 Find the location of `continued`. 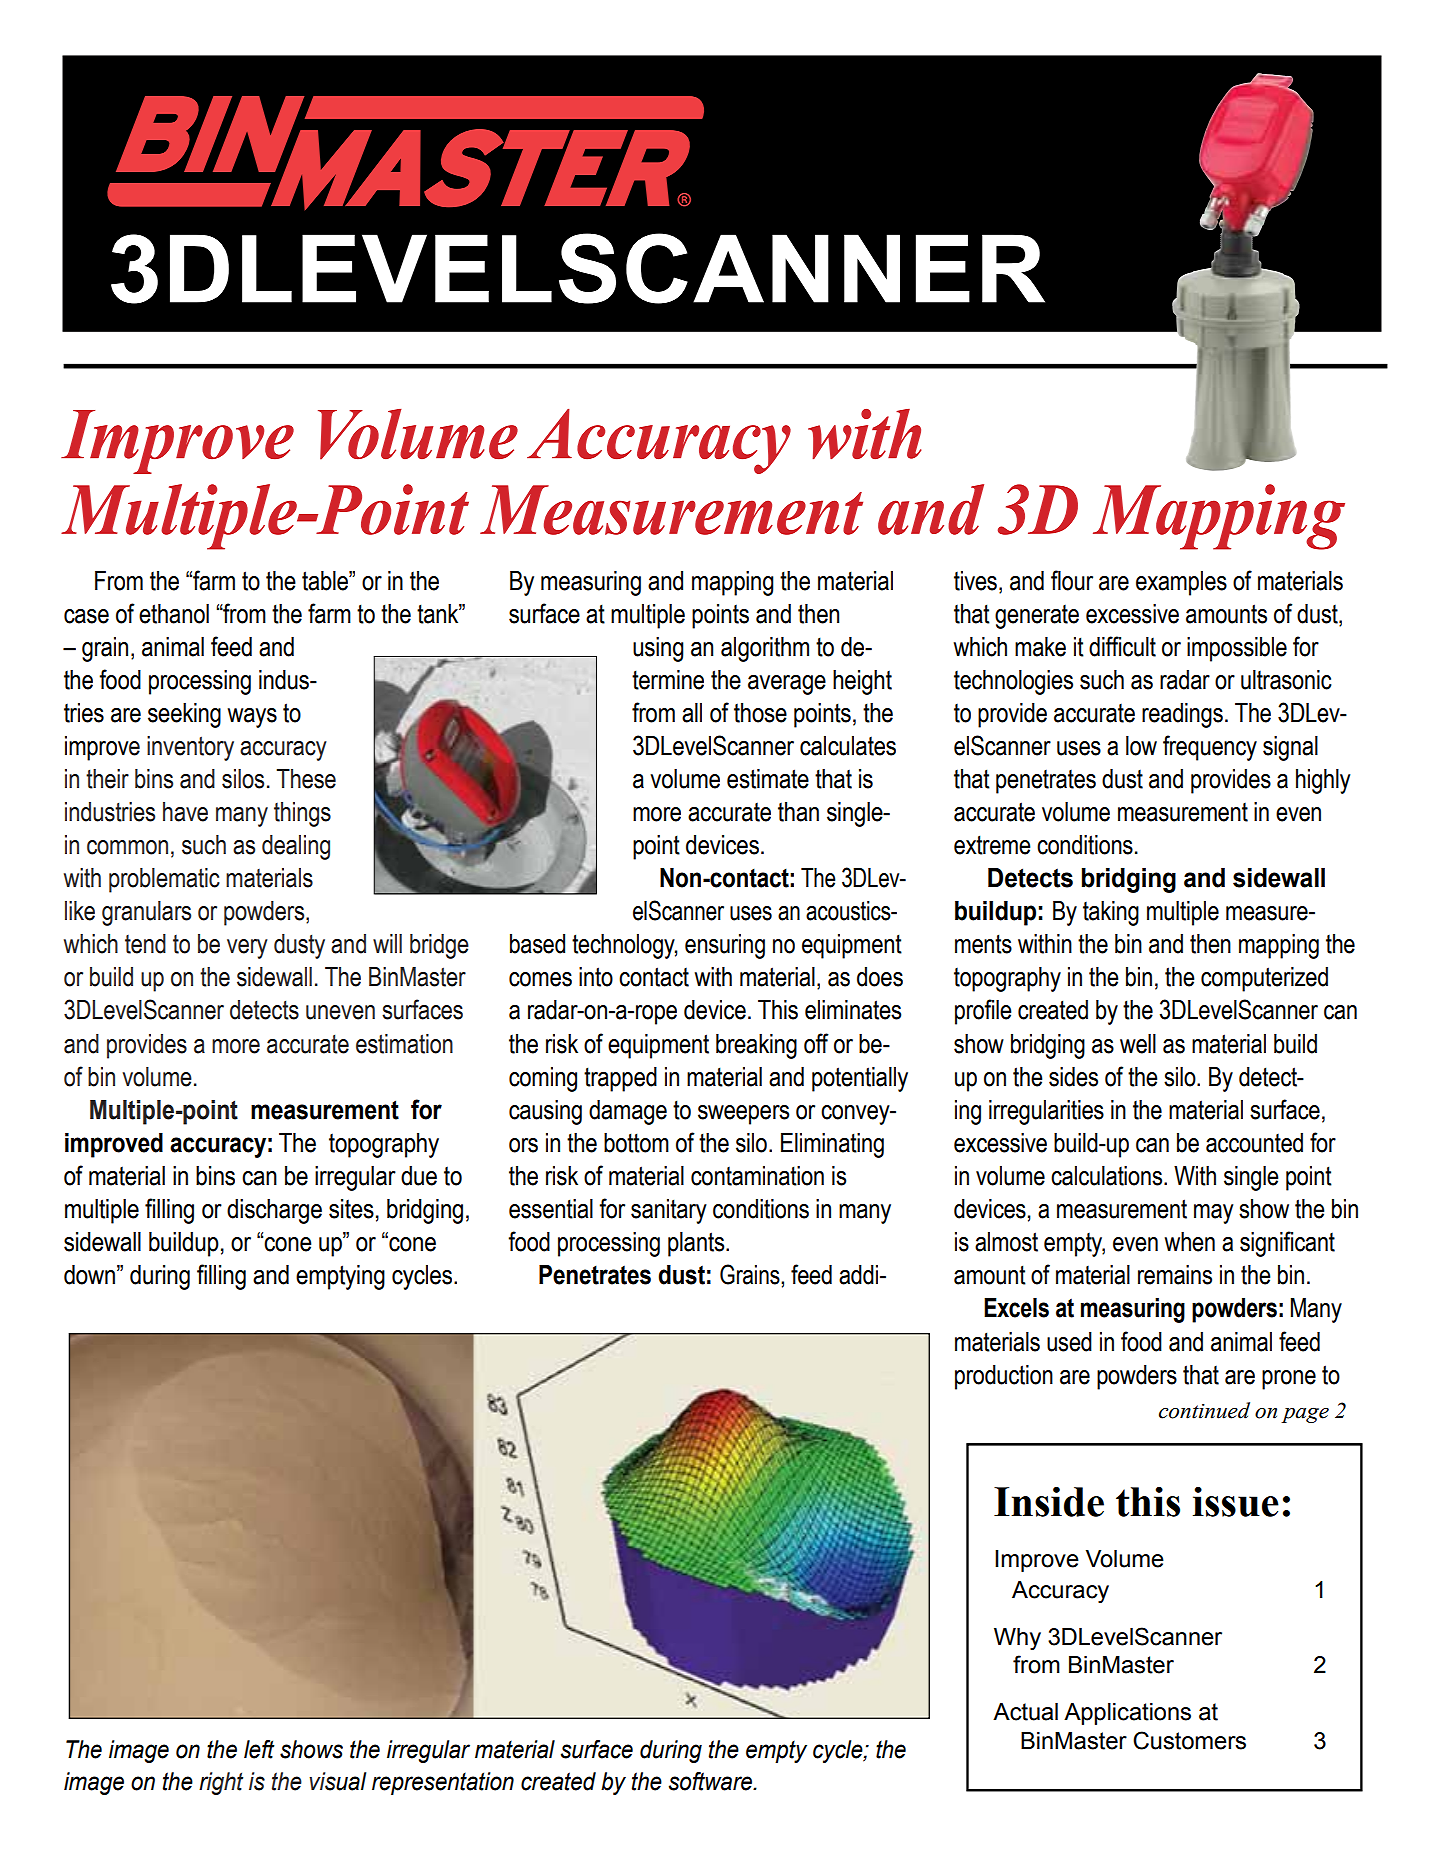

continued is located at coordinates (1204, 1410).
